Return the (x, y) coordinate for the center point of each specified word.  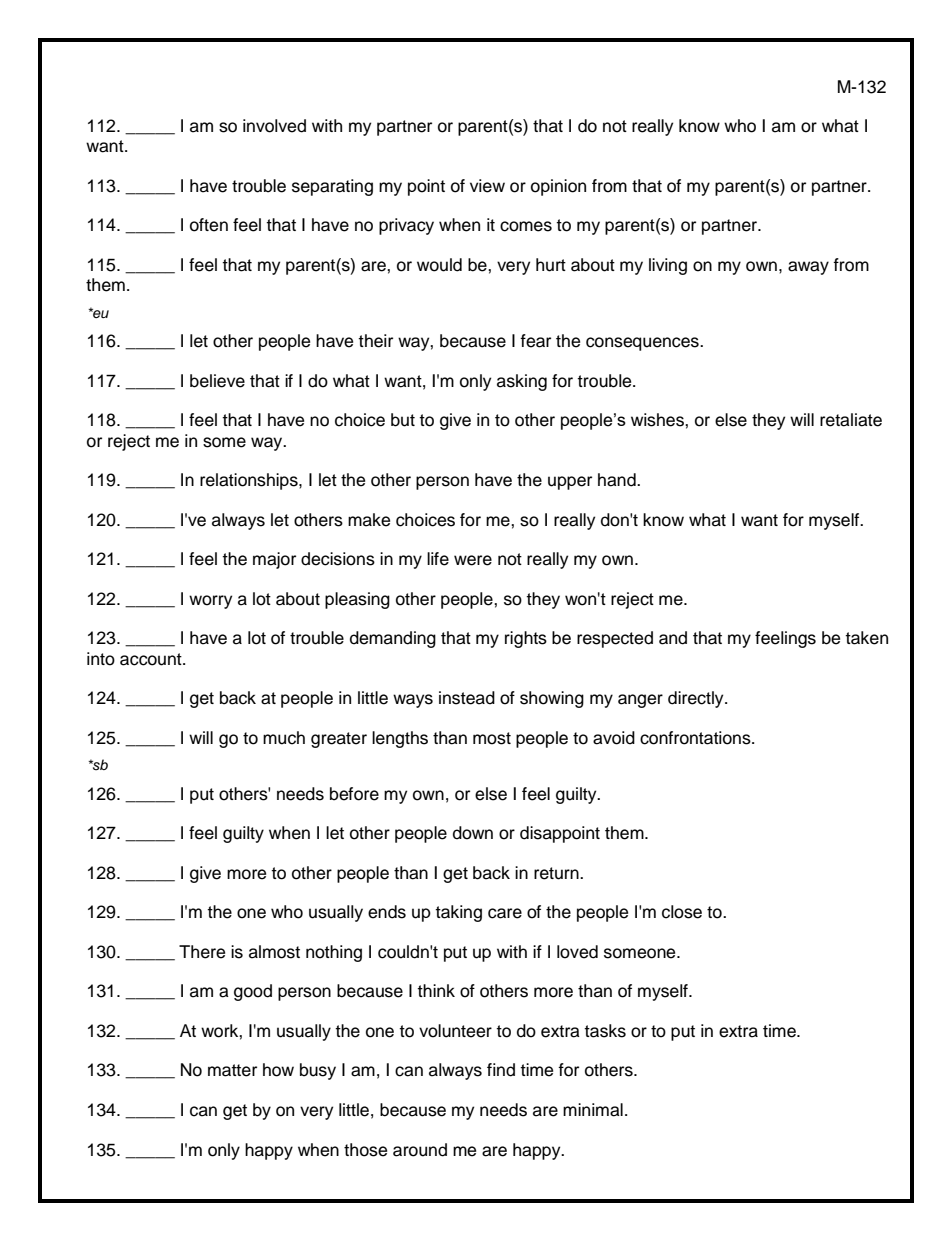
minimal (593, 1110)
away (808, 268)
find (501, 1070)
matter (232, 1070)
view (487, 186)
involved (274, 126)
